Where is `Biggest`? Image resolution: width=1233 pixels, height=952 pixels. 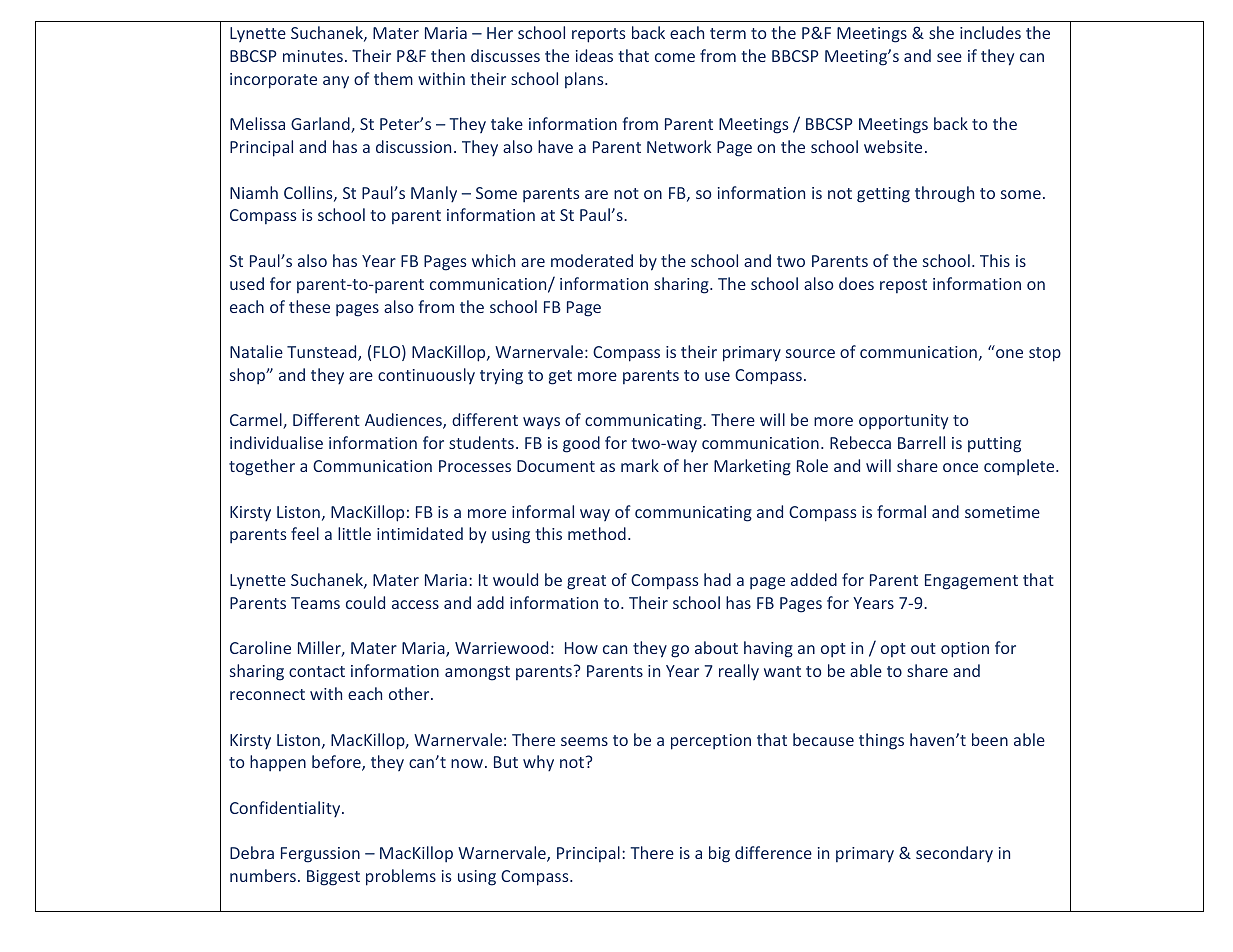
Biggest is located at coordinates (333, 878).
